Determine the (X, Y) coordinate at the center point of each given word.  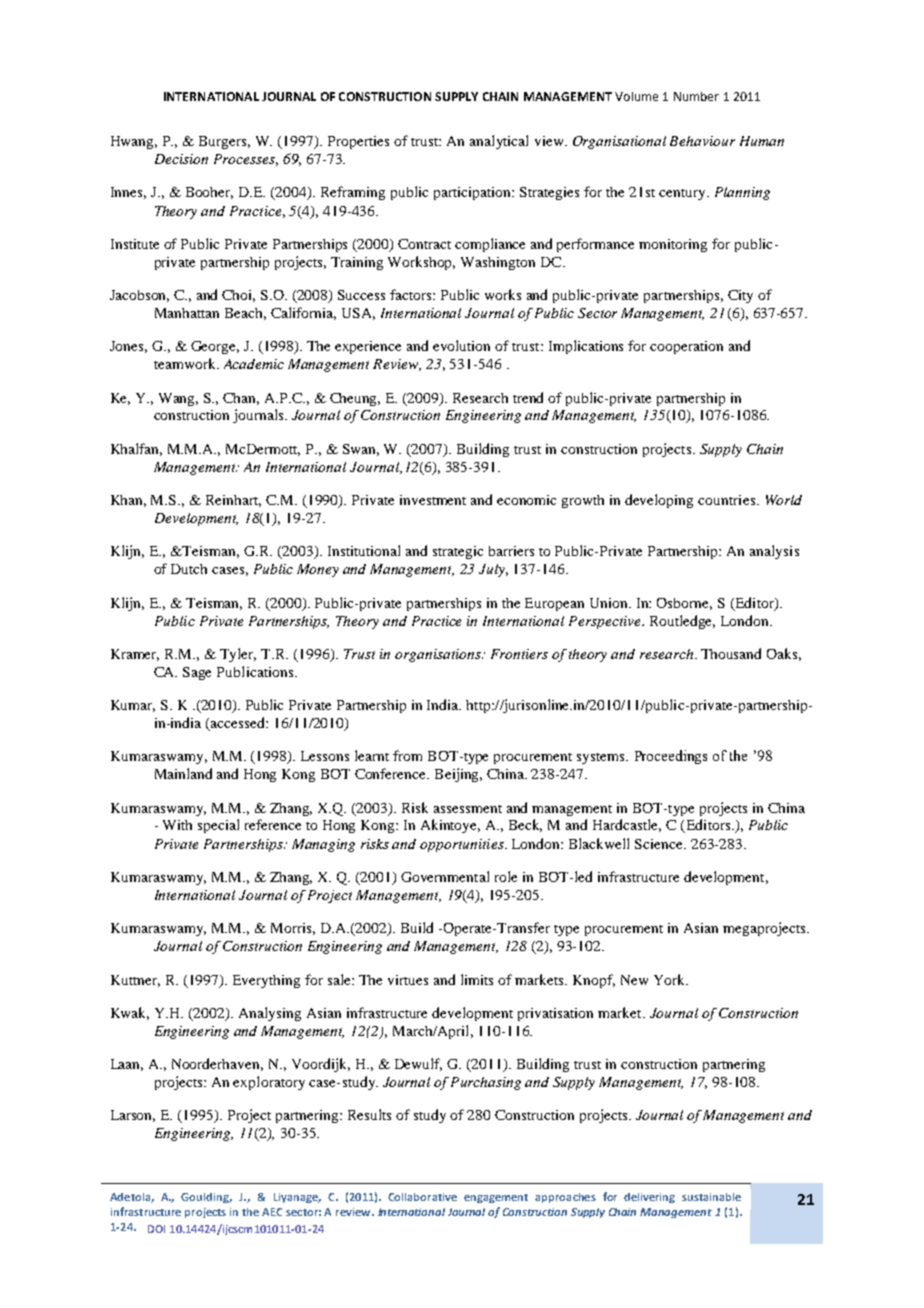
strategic (458, 552)
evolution (461, 345)
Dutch (189, 569)
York (671, 979)
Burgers (224, 142)
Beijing (458, 775)
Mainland (183, 773)
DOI (156, 1229)
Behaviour (702, 141)
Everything (266, 981)
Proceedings (671, 757)
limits (477, 979)
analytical (499, 142)
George (215, 347)
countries (726, 500)
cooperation (686, 347)
